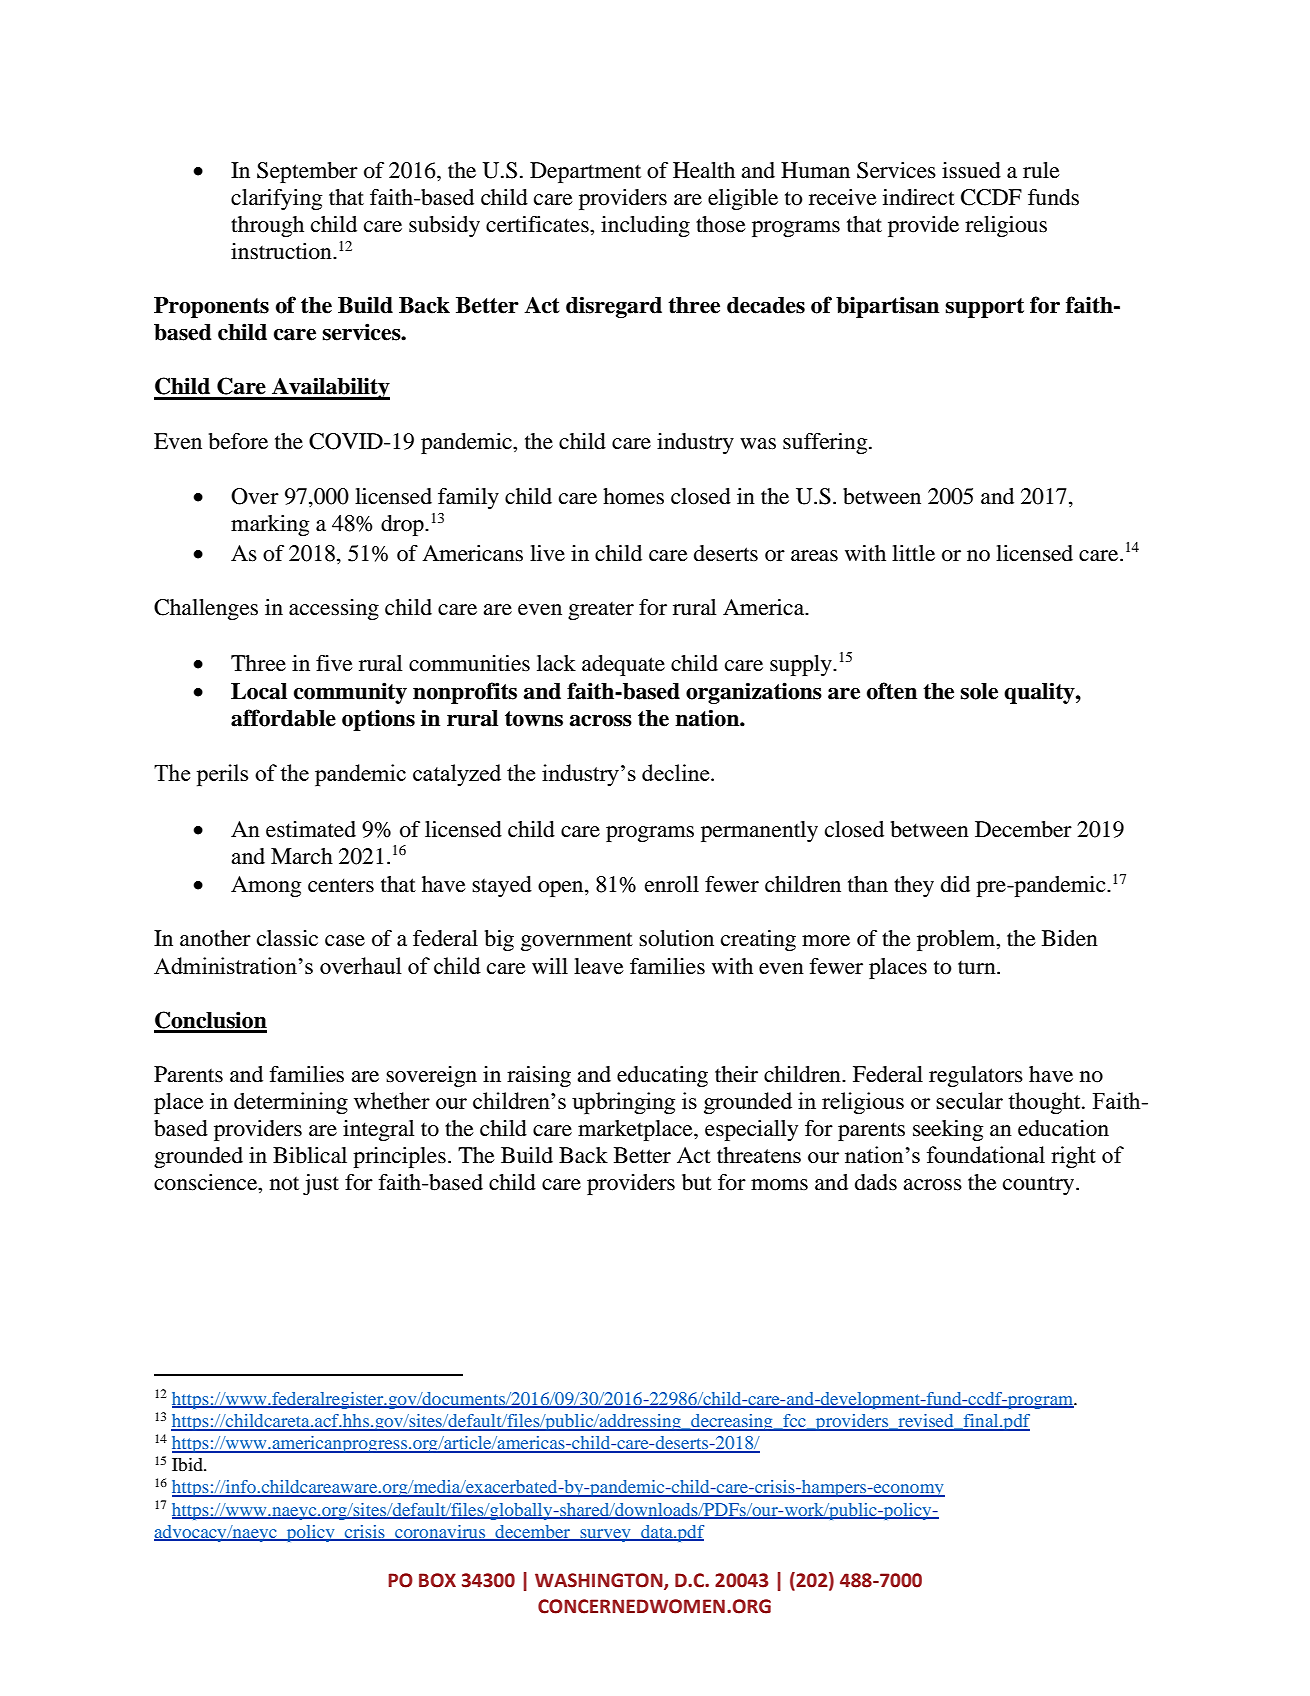 Image resolution: width=1310 pixels, height=1696 pixels. I want to click on WASHINGTON, so click(600, 1581).
